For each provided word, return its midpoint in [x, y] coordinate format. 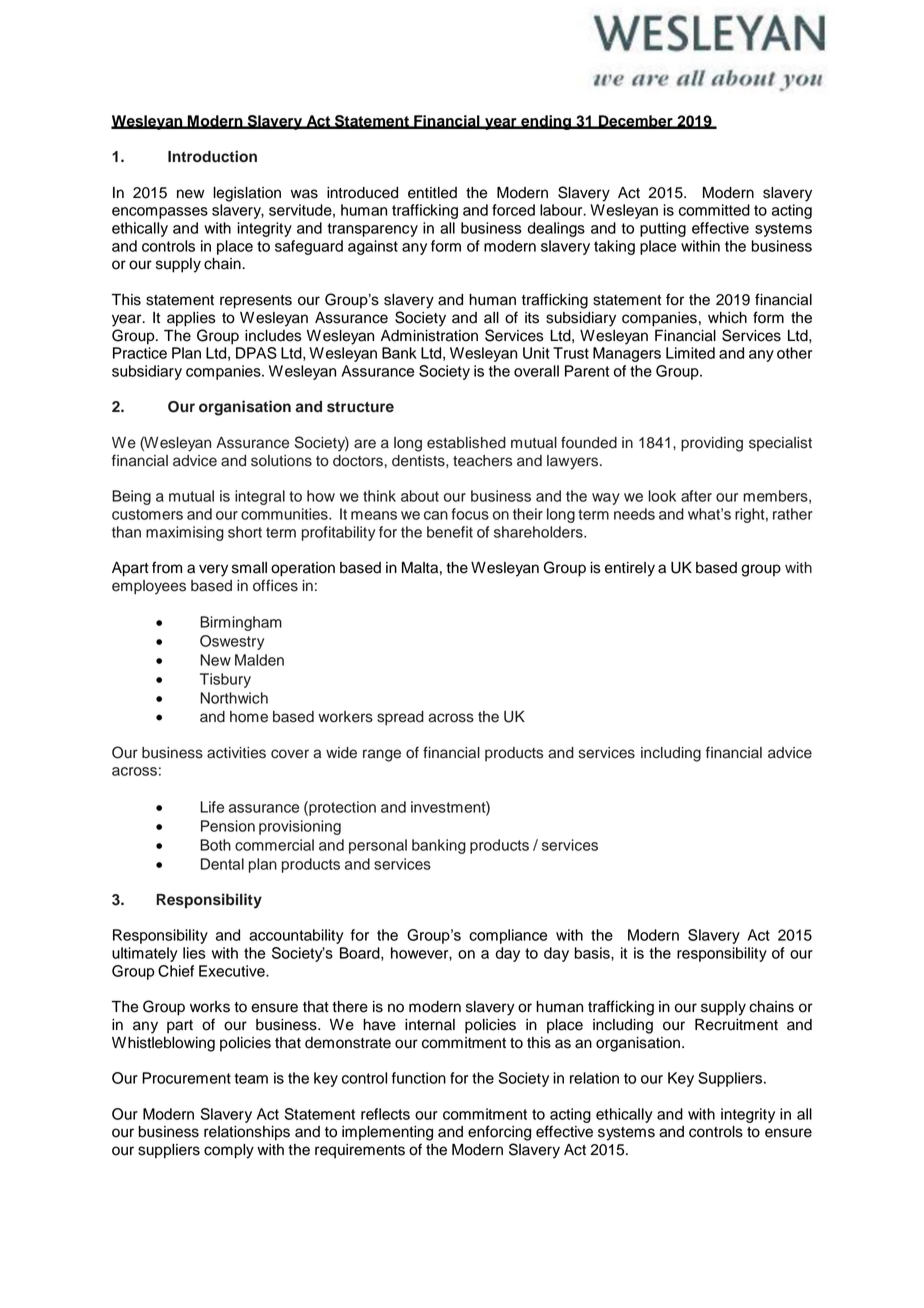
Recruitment [736, 1025]
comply [229, 1151]
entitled [432, 193]
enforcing [499, 1133]
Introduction [212, 156]
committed [714, 210]
